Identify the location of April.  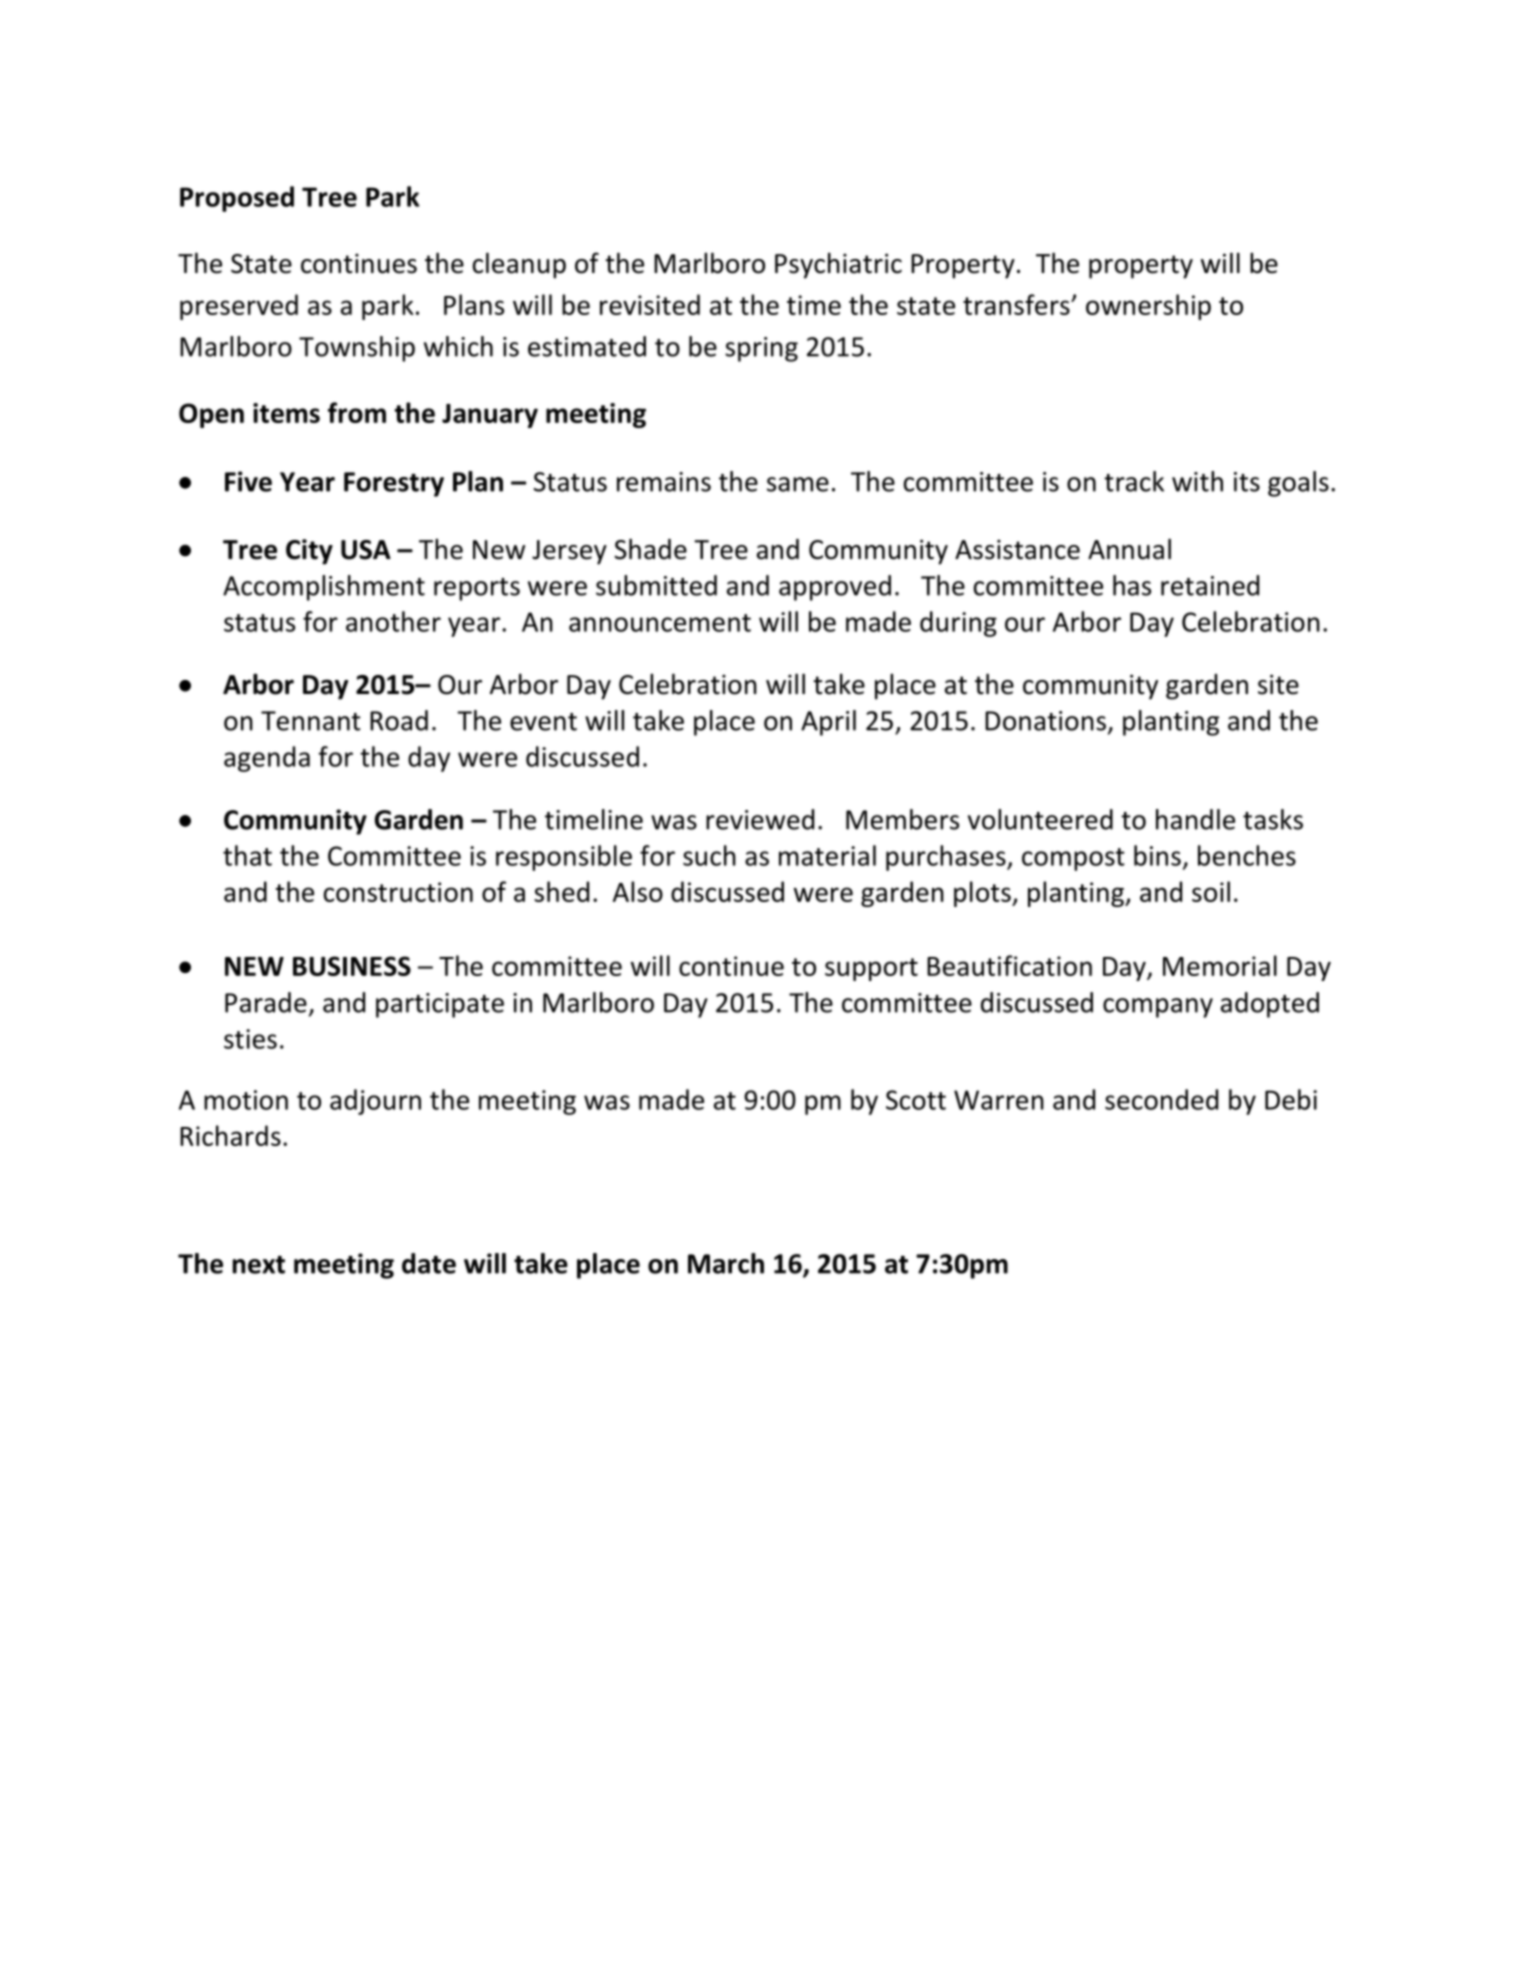
(828, 723).
